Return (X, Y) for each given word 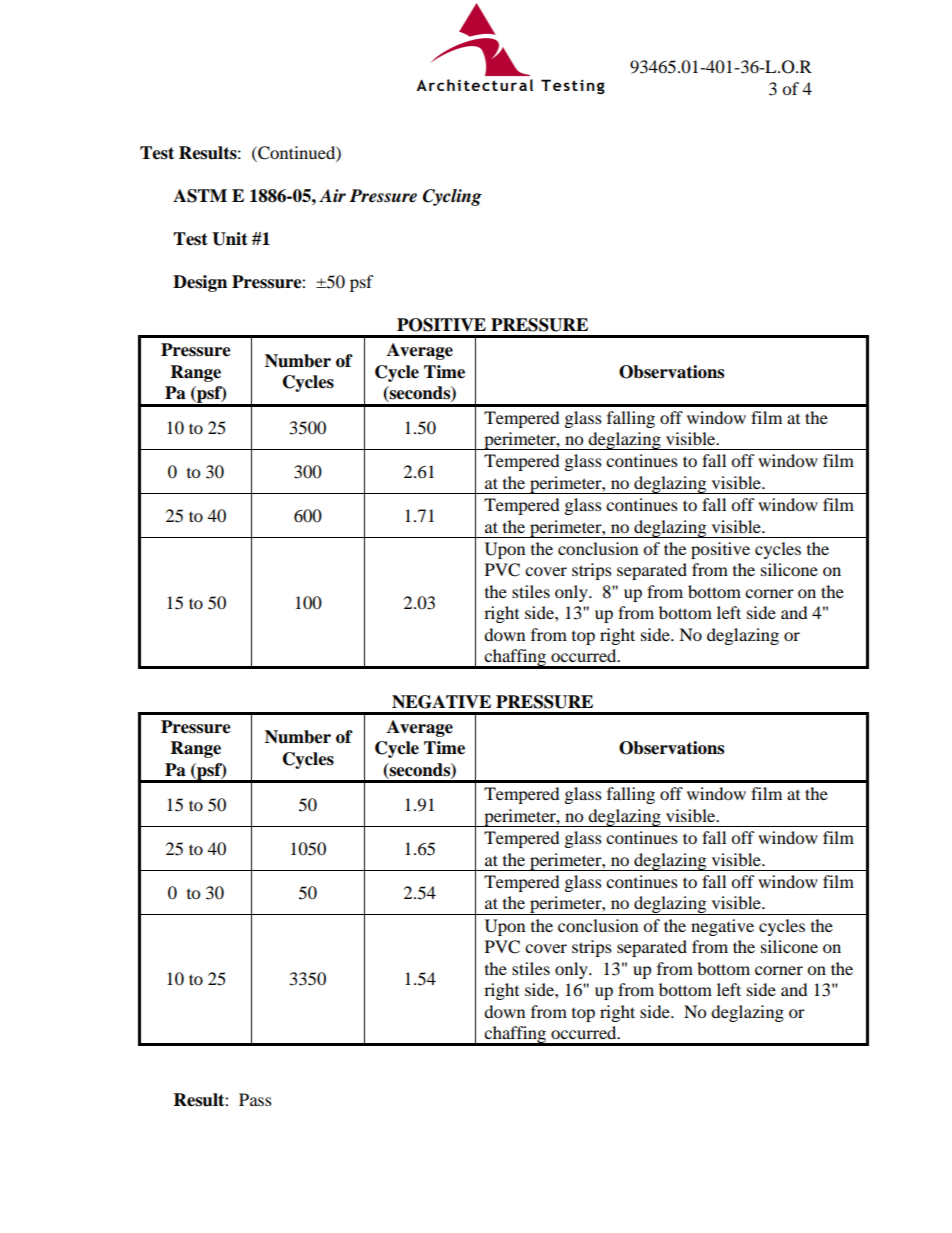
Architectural (474, 85)
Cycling (452, 197)
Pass (255, 1099)
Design (200, 283)
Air (332, 195)
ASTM (200, 196)
